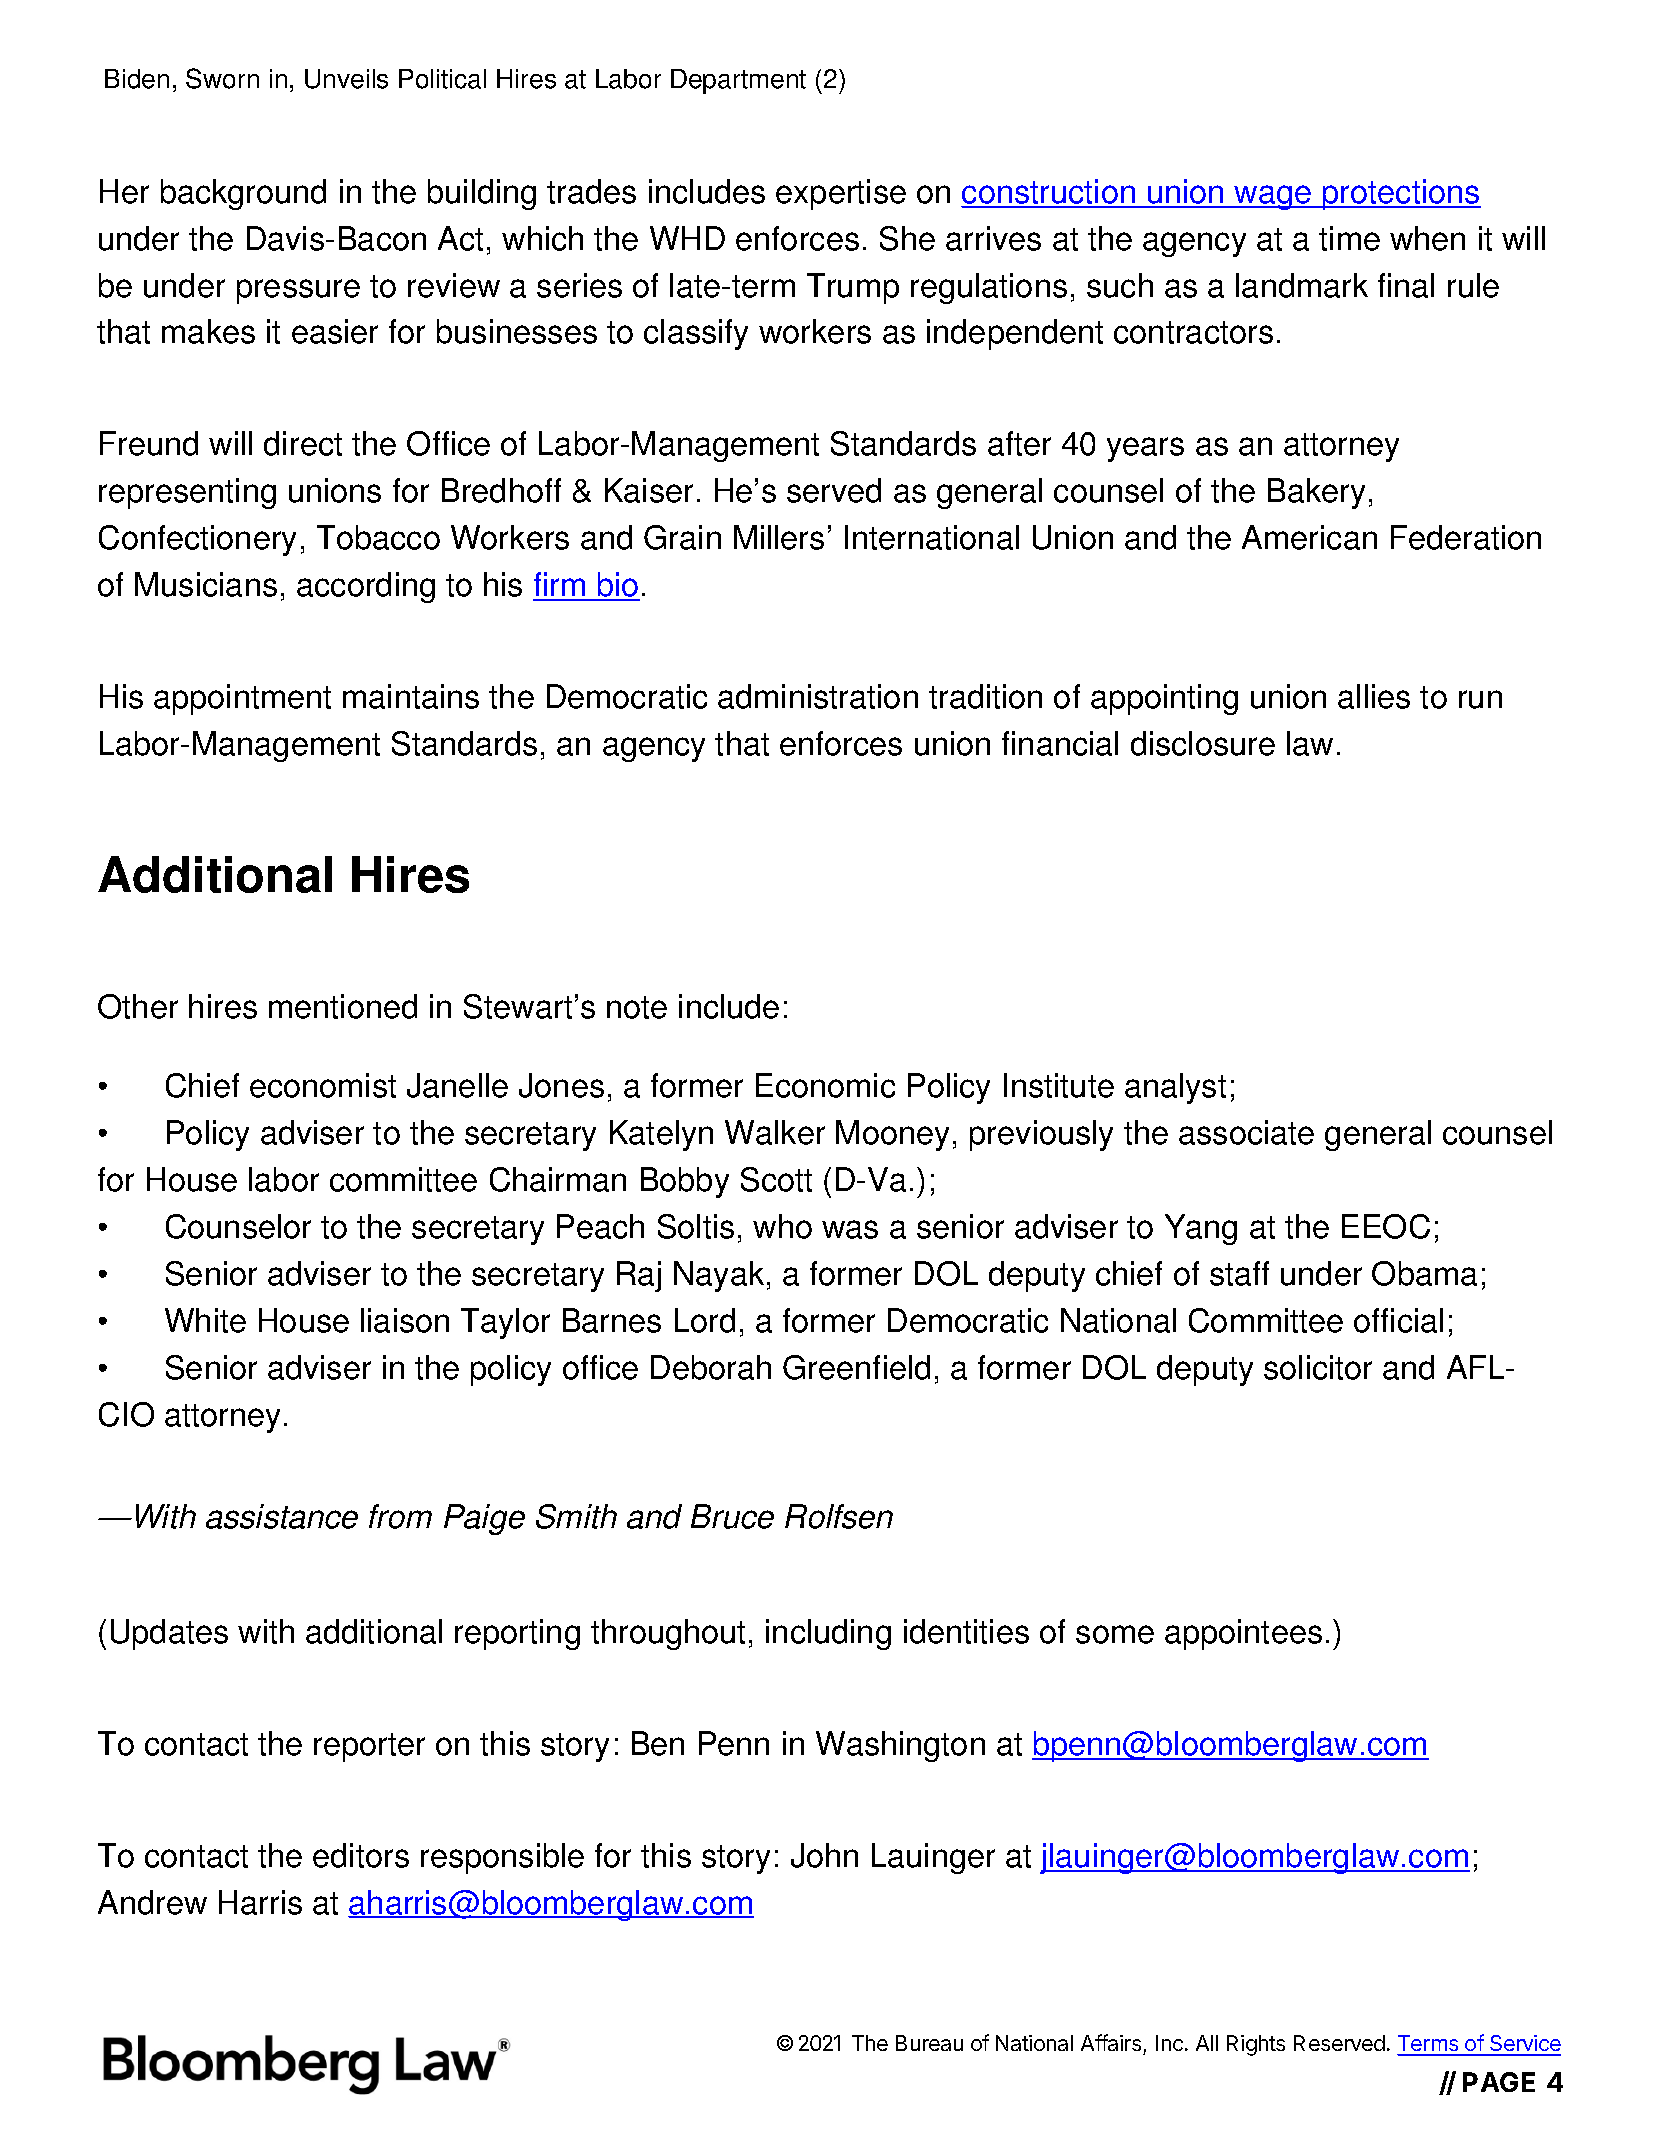  Describe the element at coordinates (1246, 1132) in the screenshot. I see `associate` at that location.
